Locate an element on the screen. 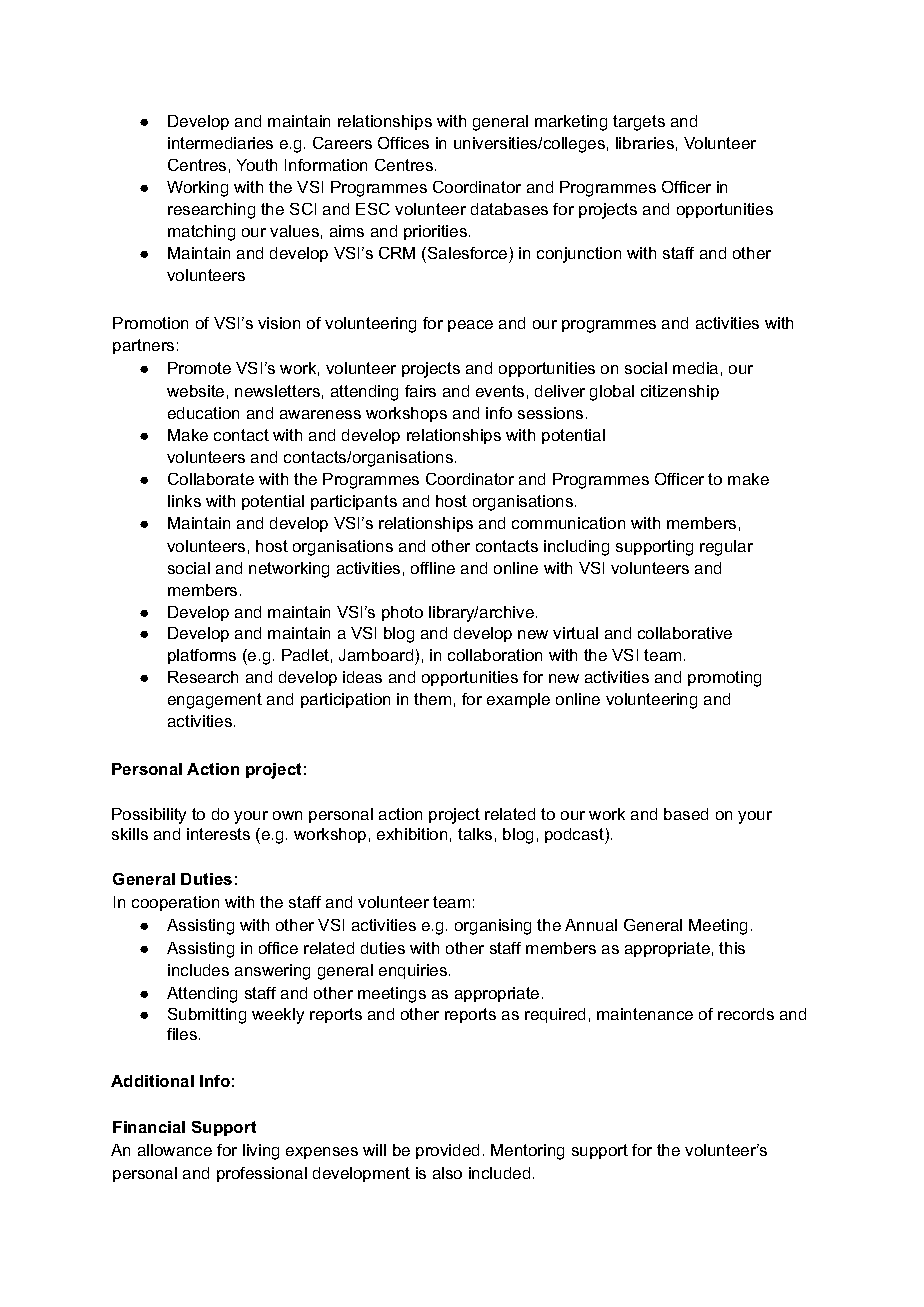 The height and width of the screenshot is (1307, 924). Youth is located at coordinates (257, 165).
